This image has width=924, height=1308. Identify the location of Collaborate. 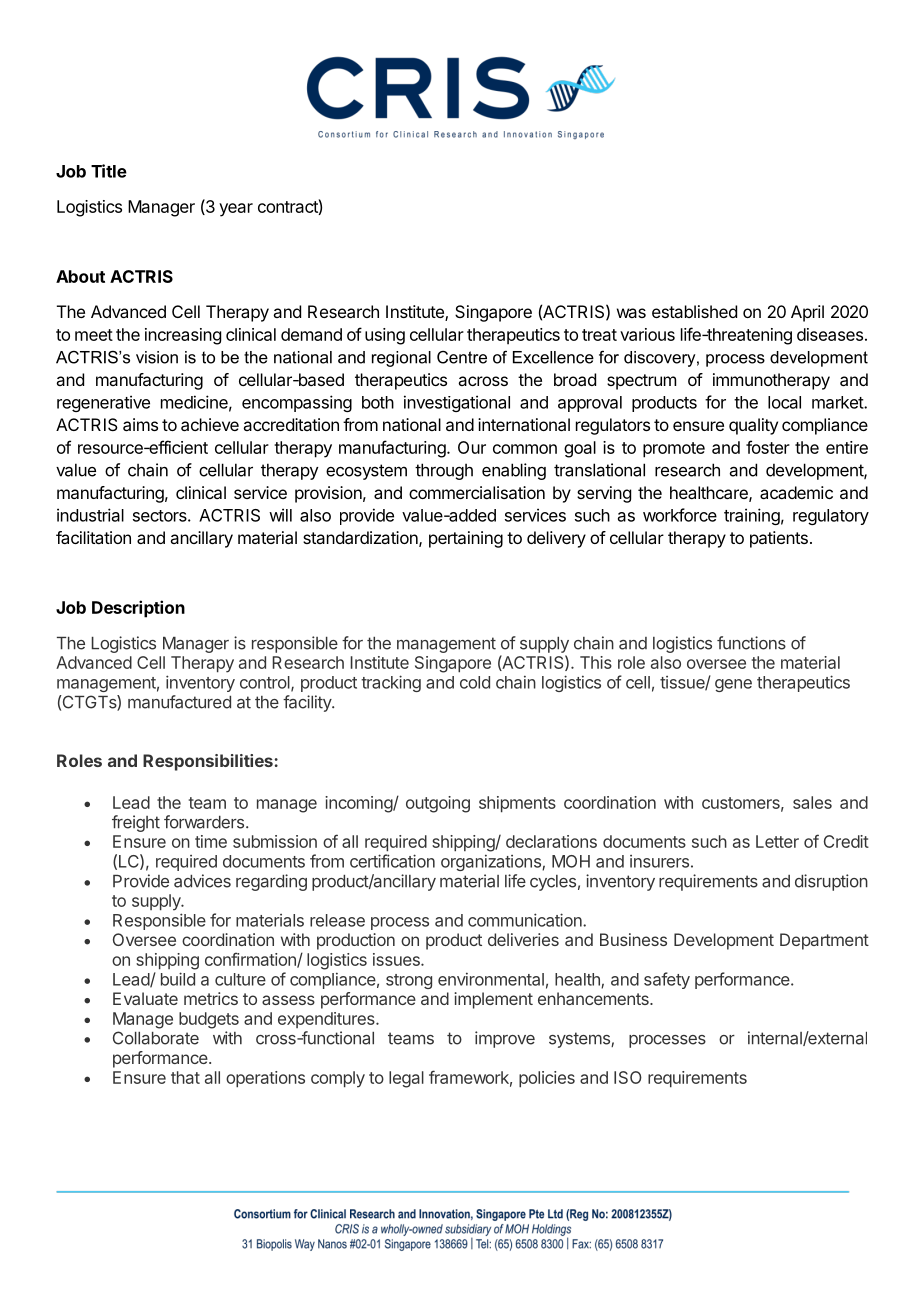
(156, 1038).
